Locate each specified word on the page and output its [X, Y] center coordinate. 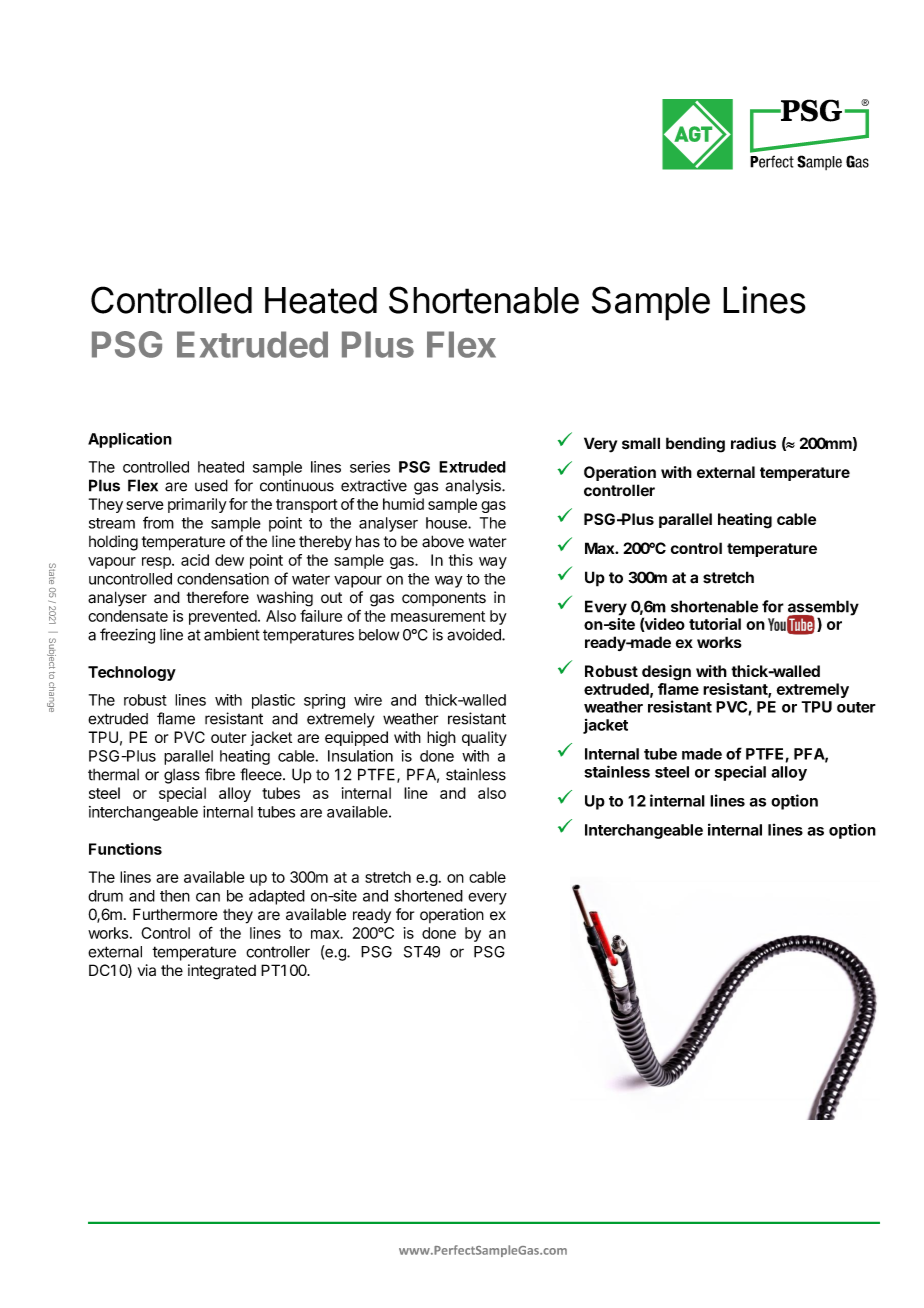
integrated [222, 972]
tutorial [715, 624]
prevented [223, 617]
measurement [438, 616]
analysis [474, 487]
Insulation [360, 756]
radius [753, 443]
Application [130, 440]
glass [182, 776]
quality [484, 738]
